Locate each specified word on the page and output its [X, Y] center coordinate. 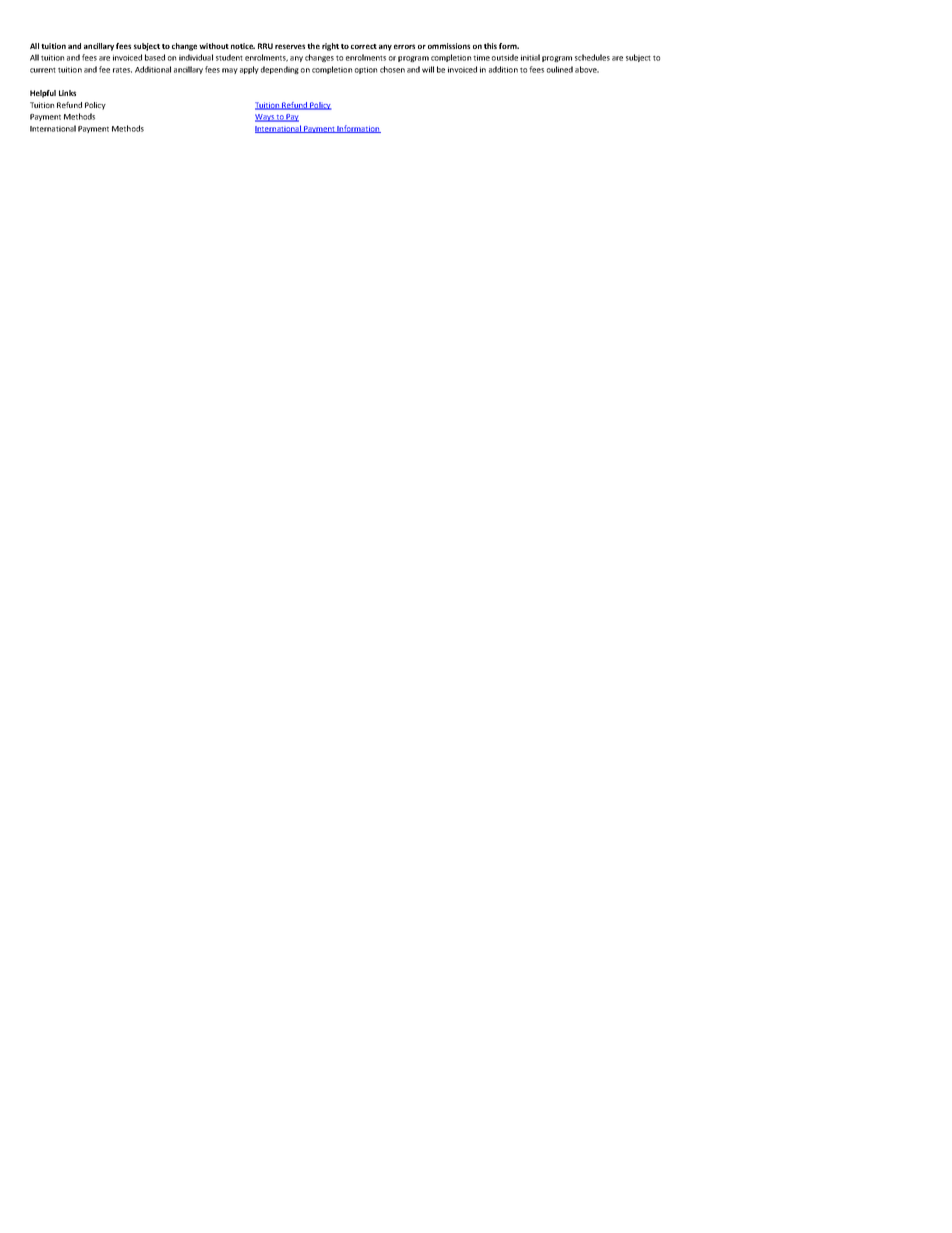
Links [67, 93]
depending [280, 70]
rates [122, 70]
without [214, 46]
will [428, 69]
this [490, 46]
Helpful [43, 94]
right [330, 47]
